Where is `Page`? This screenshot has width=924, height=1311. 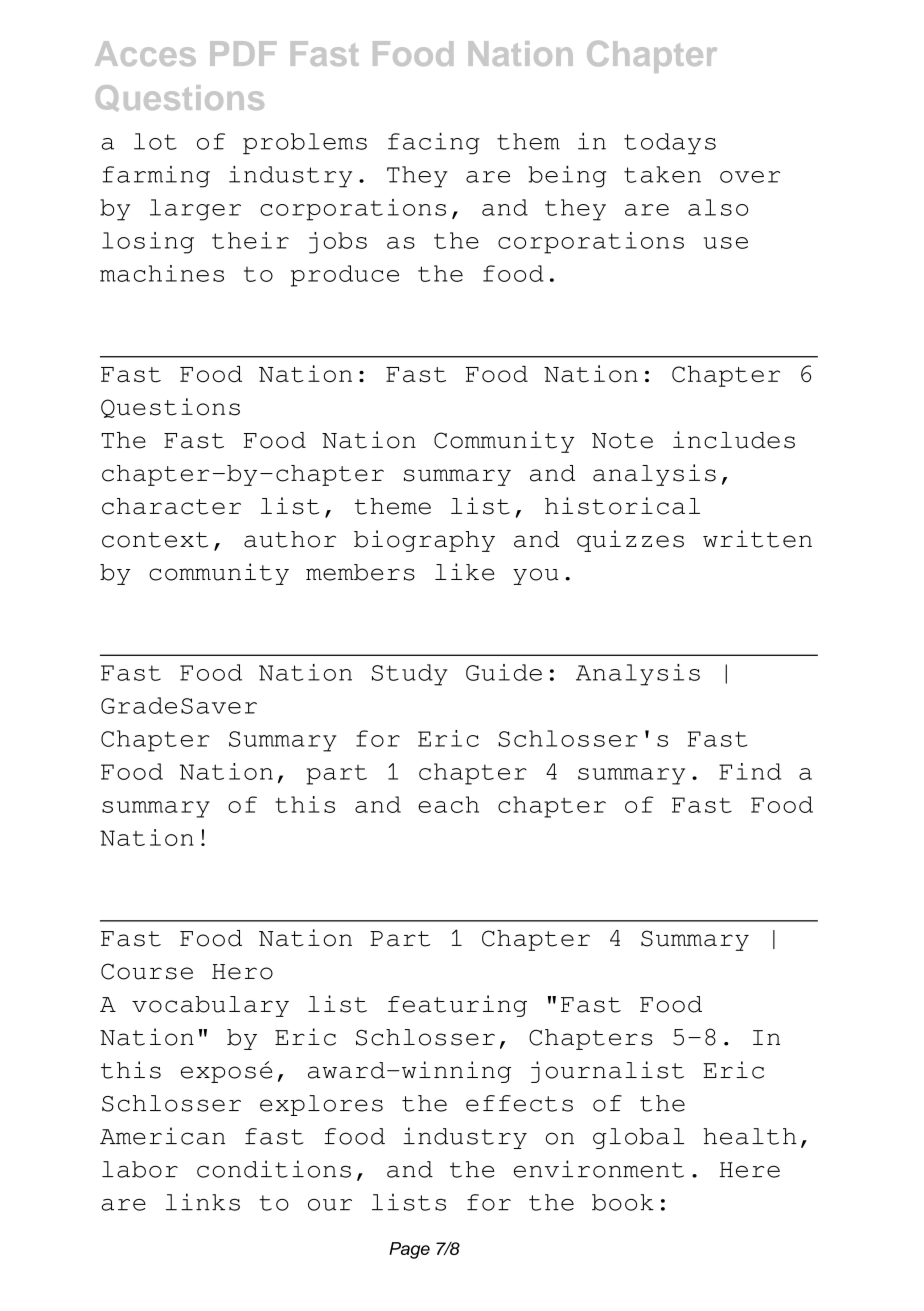
Page is located at coordinates (409, 1250).
